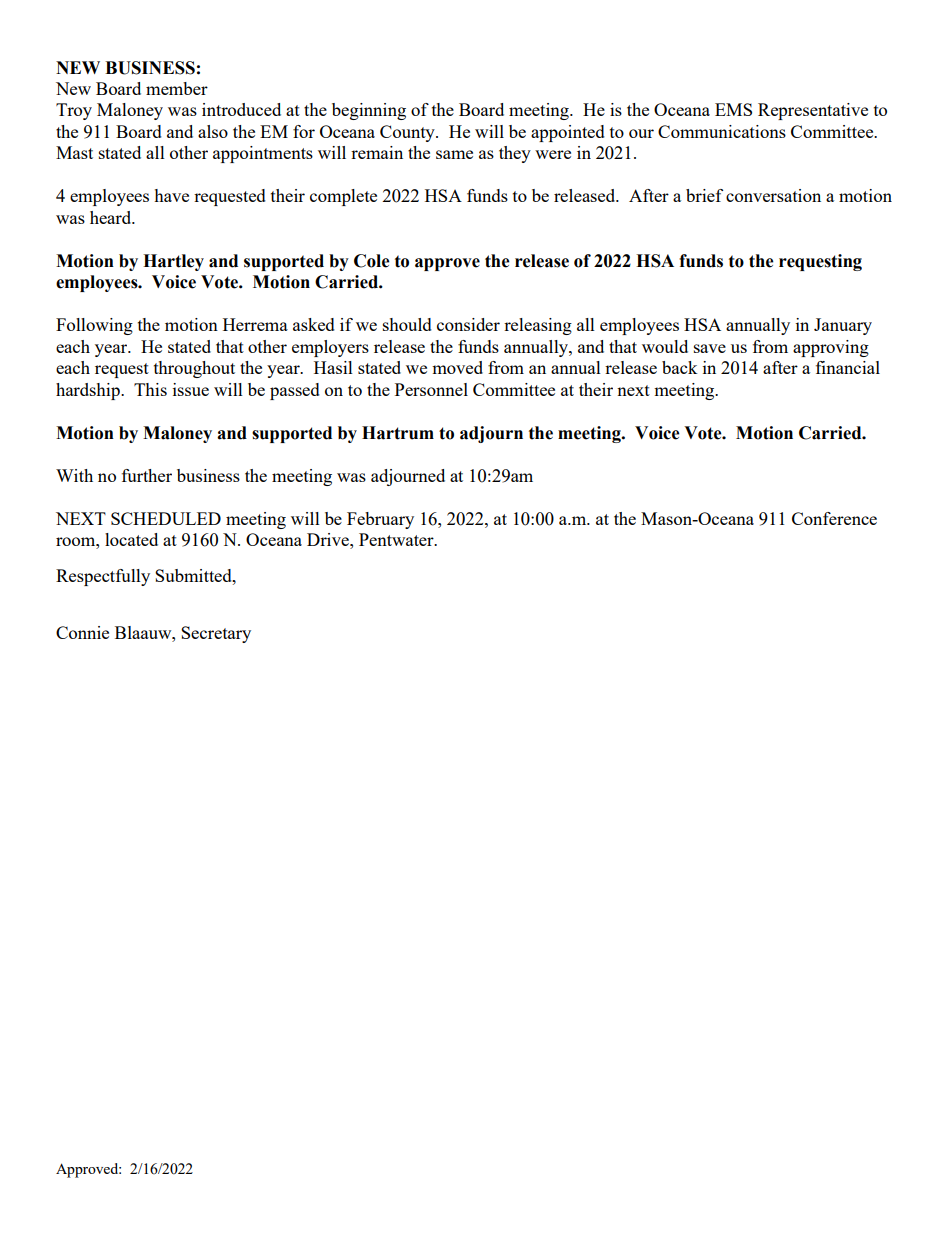  I want to click on member, so click(177, 88).
